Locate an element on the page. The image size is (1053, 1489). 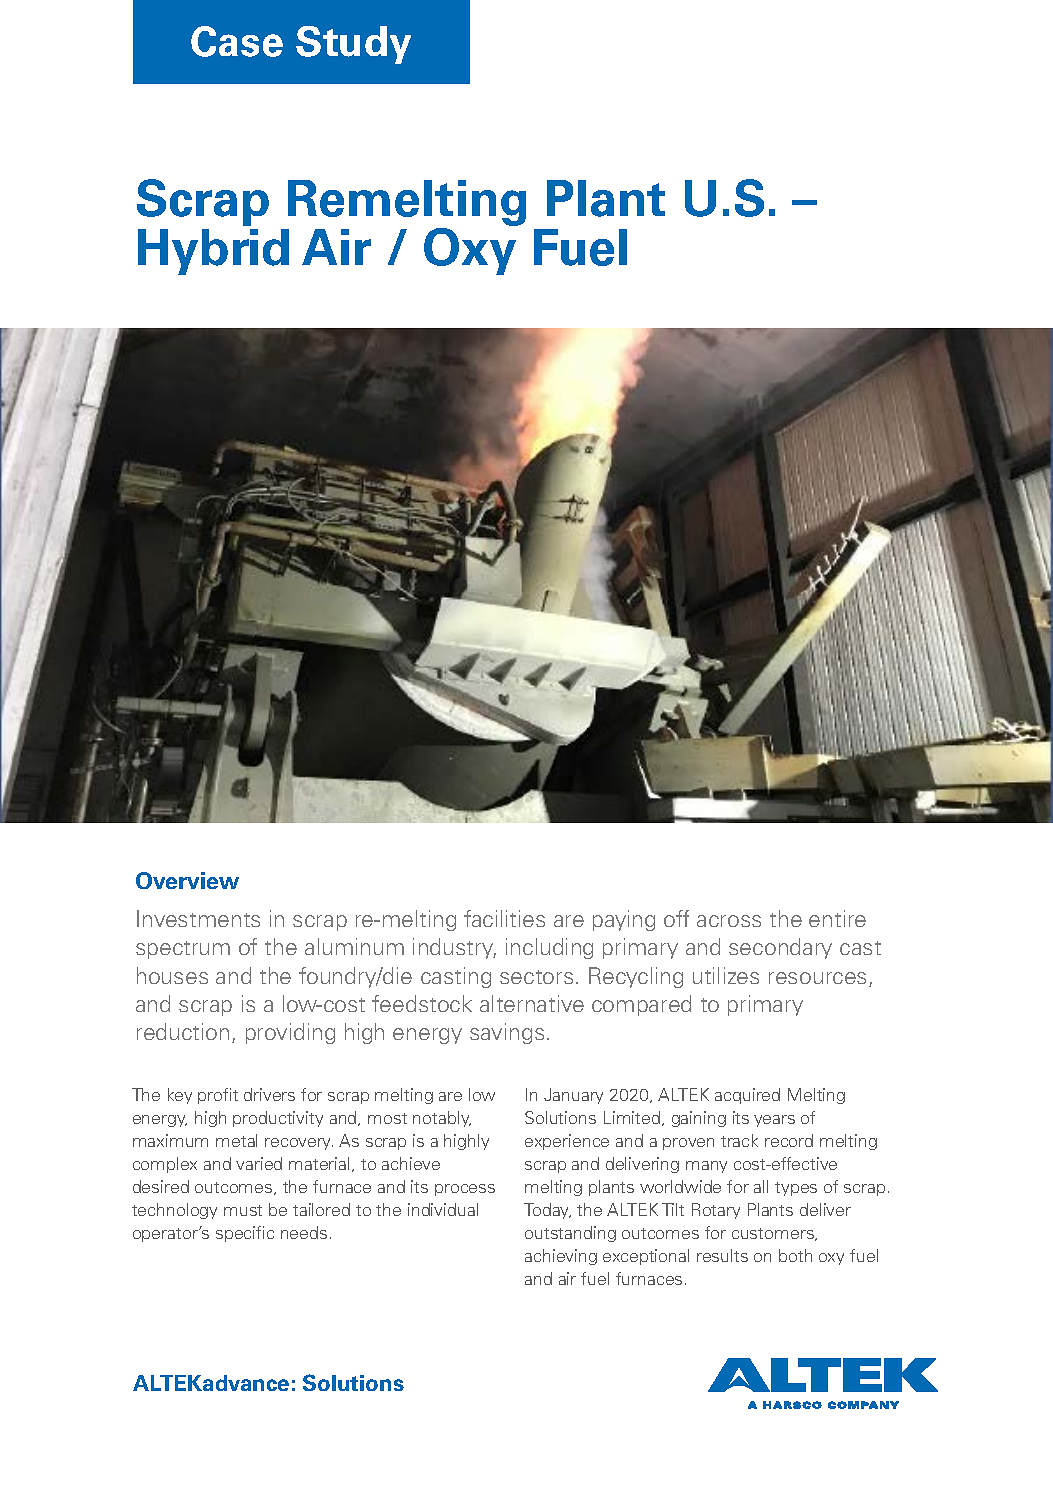
Case is located at coordinates (237, 41).
